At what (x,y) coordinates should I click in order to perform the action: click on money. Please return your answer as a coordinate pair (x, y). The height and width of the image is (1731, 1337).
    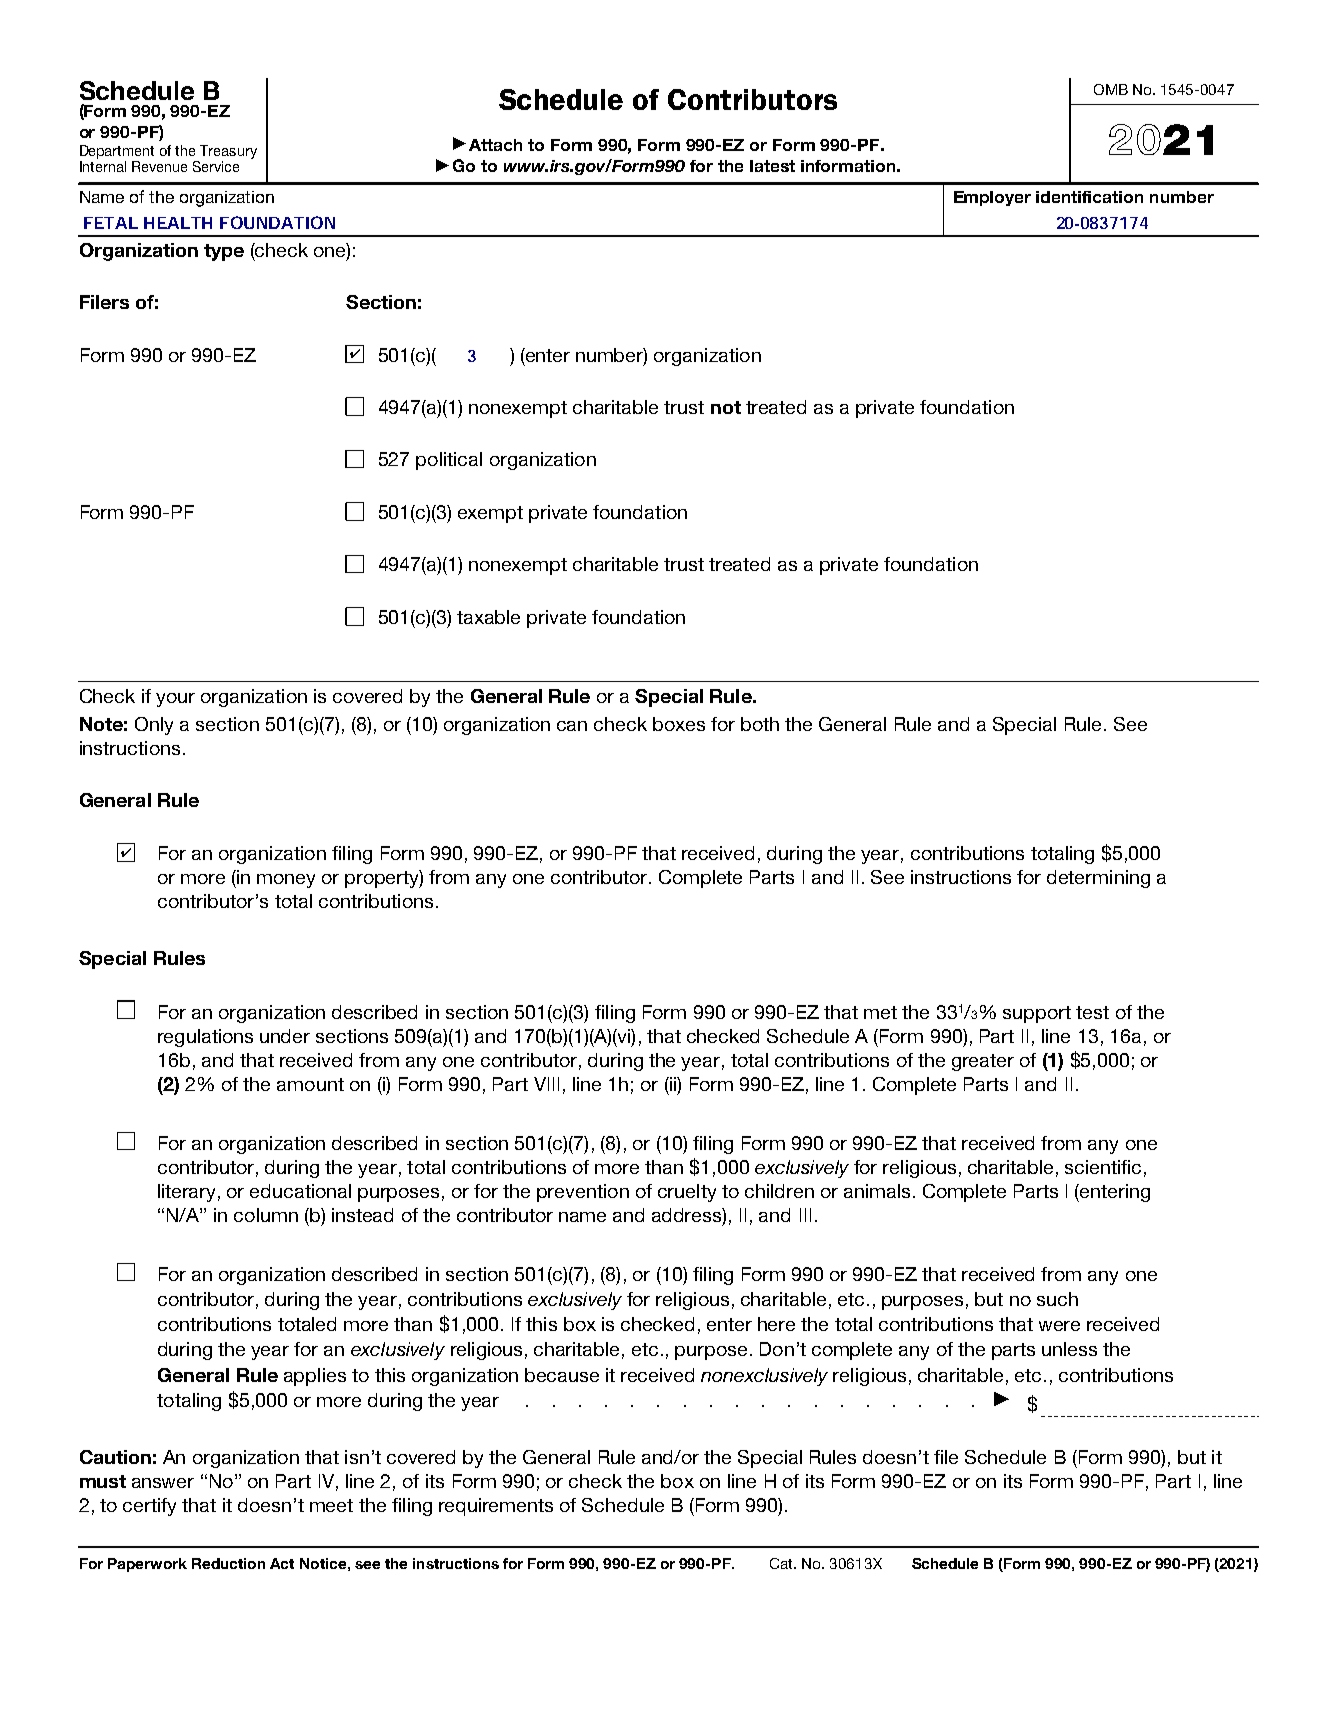
    Looking at the image, I should click on (286, 881).
